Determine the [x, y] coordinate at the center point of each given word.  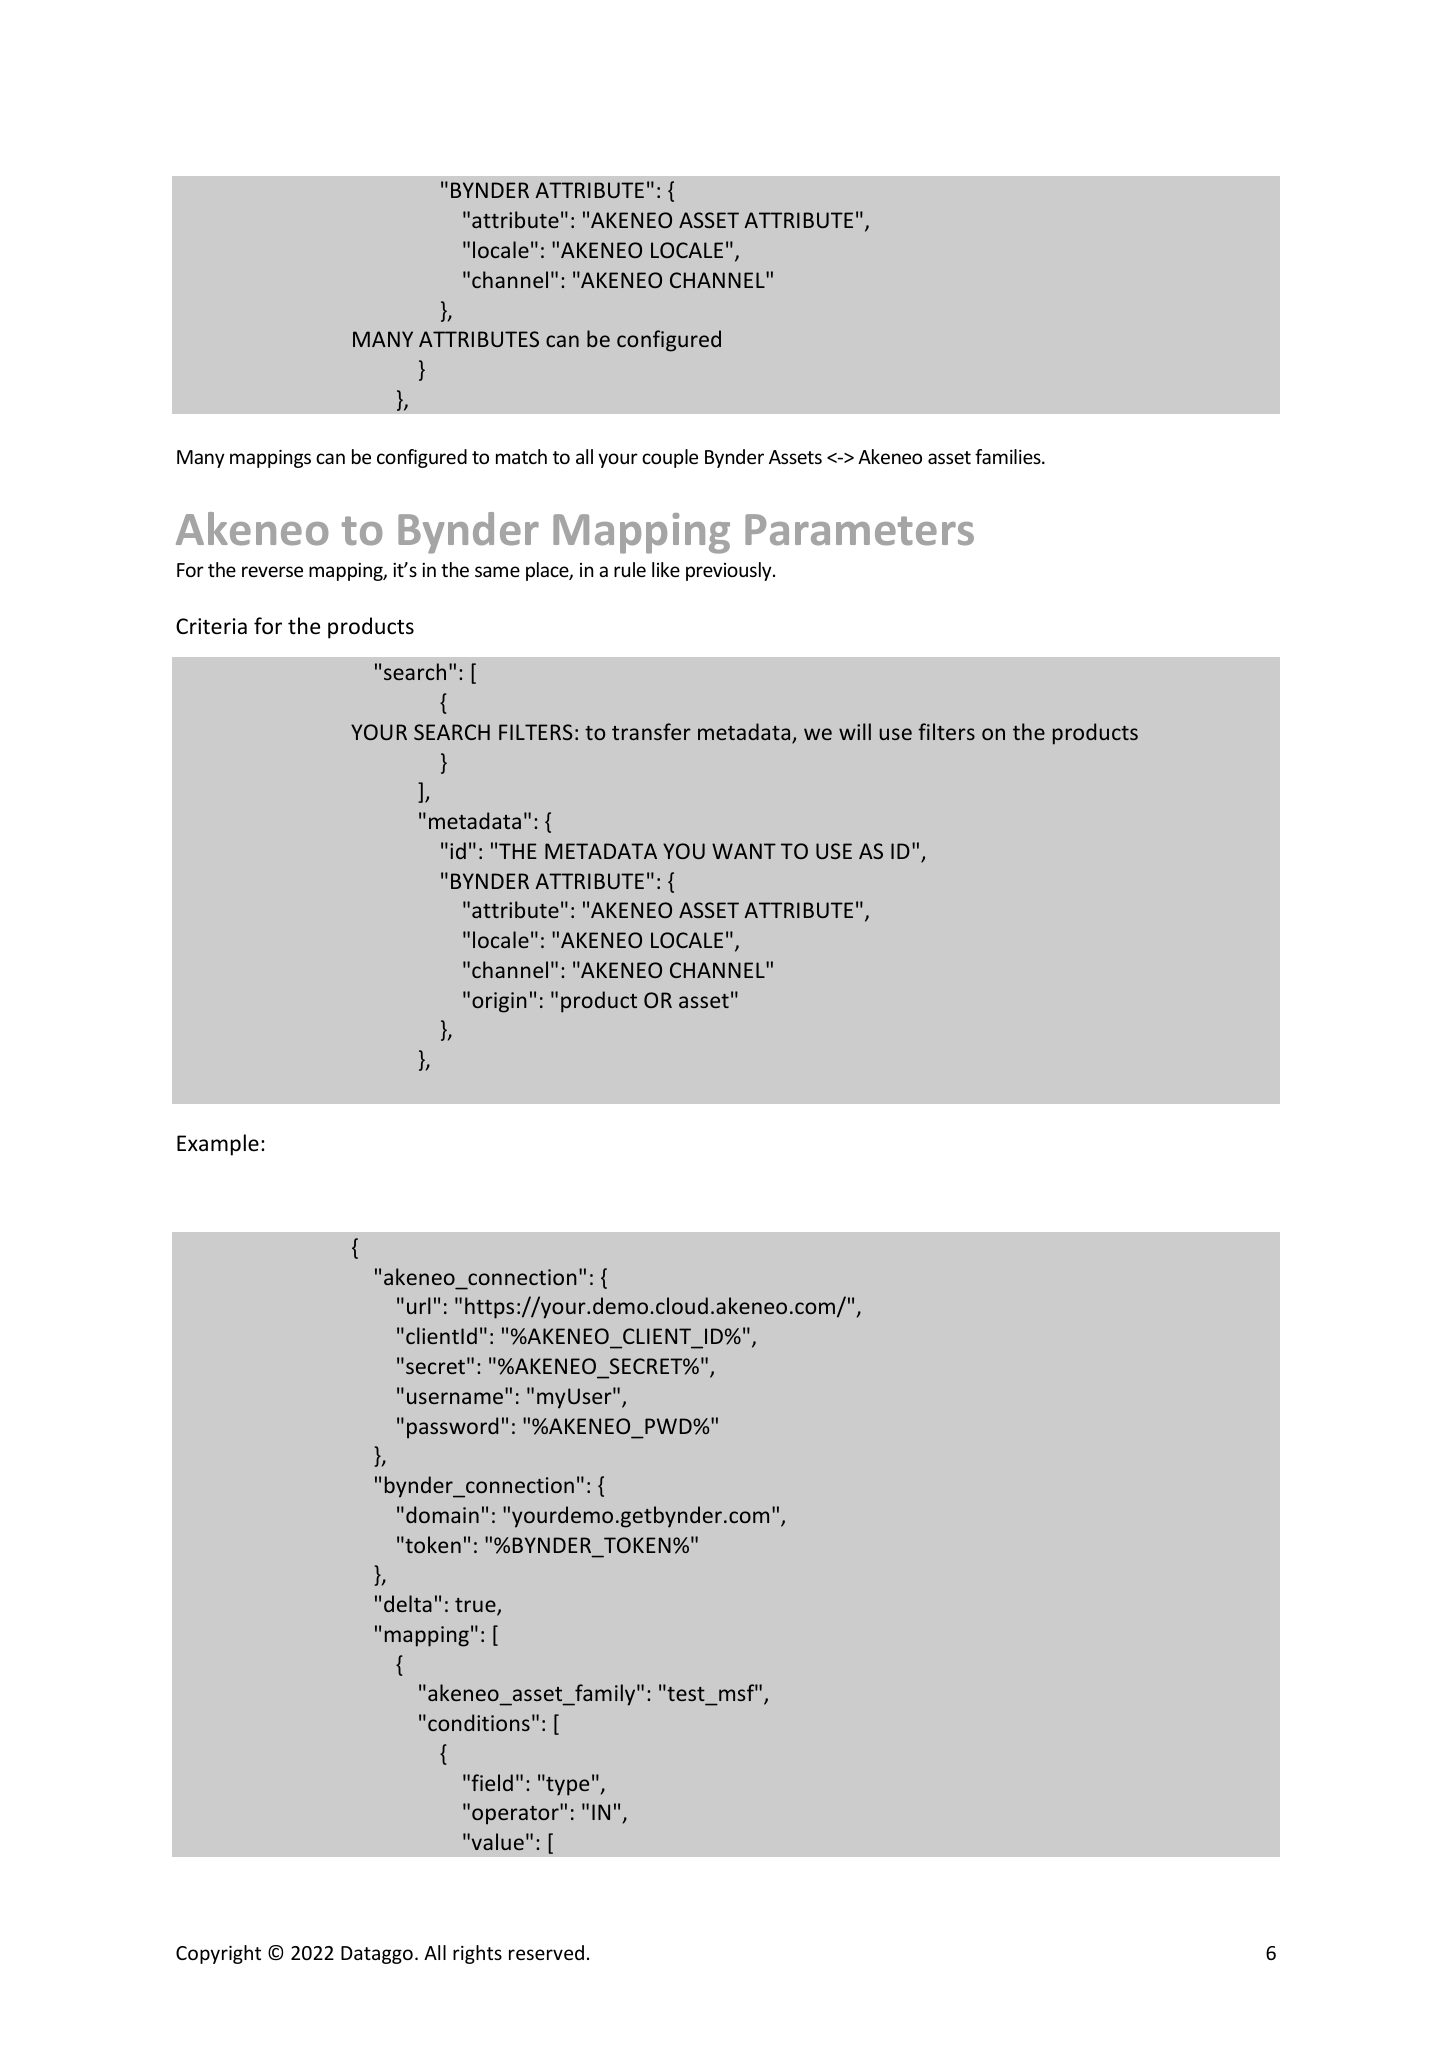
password [452, 1428]
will [855, 731]
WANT [744, 851]
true [476, 1606]
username [455, 1398]
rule [630, 569]
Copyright [218, 1954]
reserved [546, 1952]
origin [499, 1002]
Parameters [859, 529]
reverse [272, 571]
